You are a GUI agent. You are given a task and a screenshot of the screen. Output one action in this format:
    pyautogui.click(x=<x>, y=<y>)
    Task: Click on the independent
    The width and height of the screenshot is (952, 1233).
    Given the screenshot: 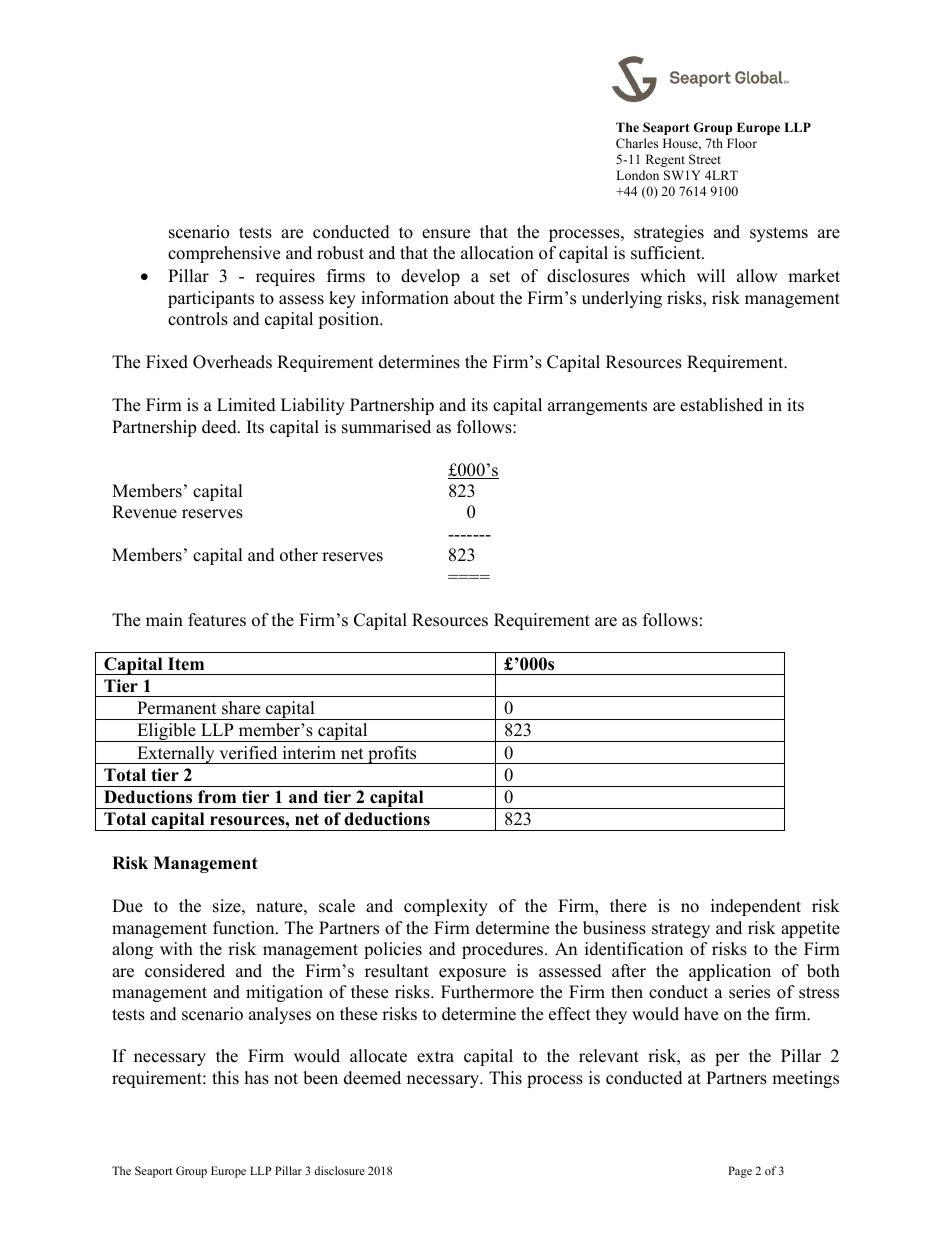 What is the action you would take?
    pyautogui.click(x=756, y=907)
